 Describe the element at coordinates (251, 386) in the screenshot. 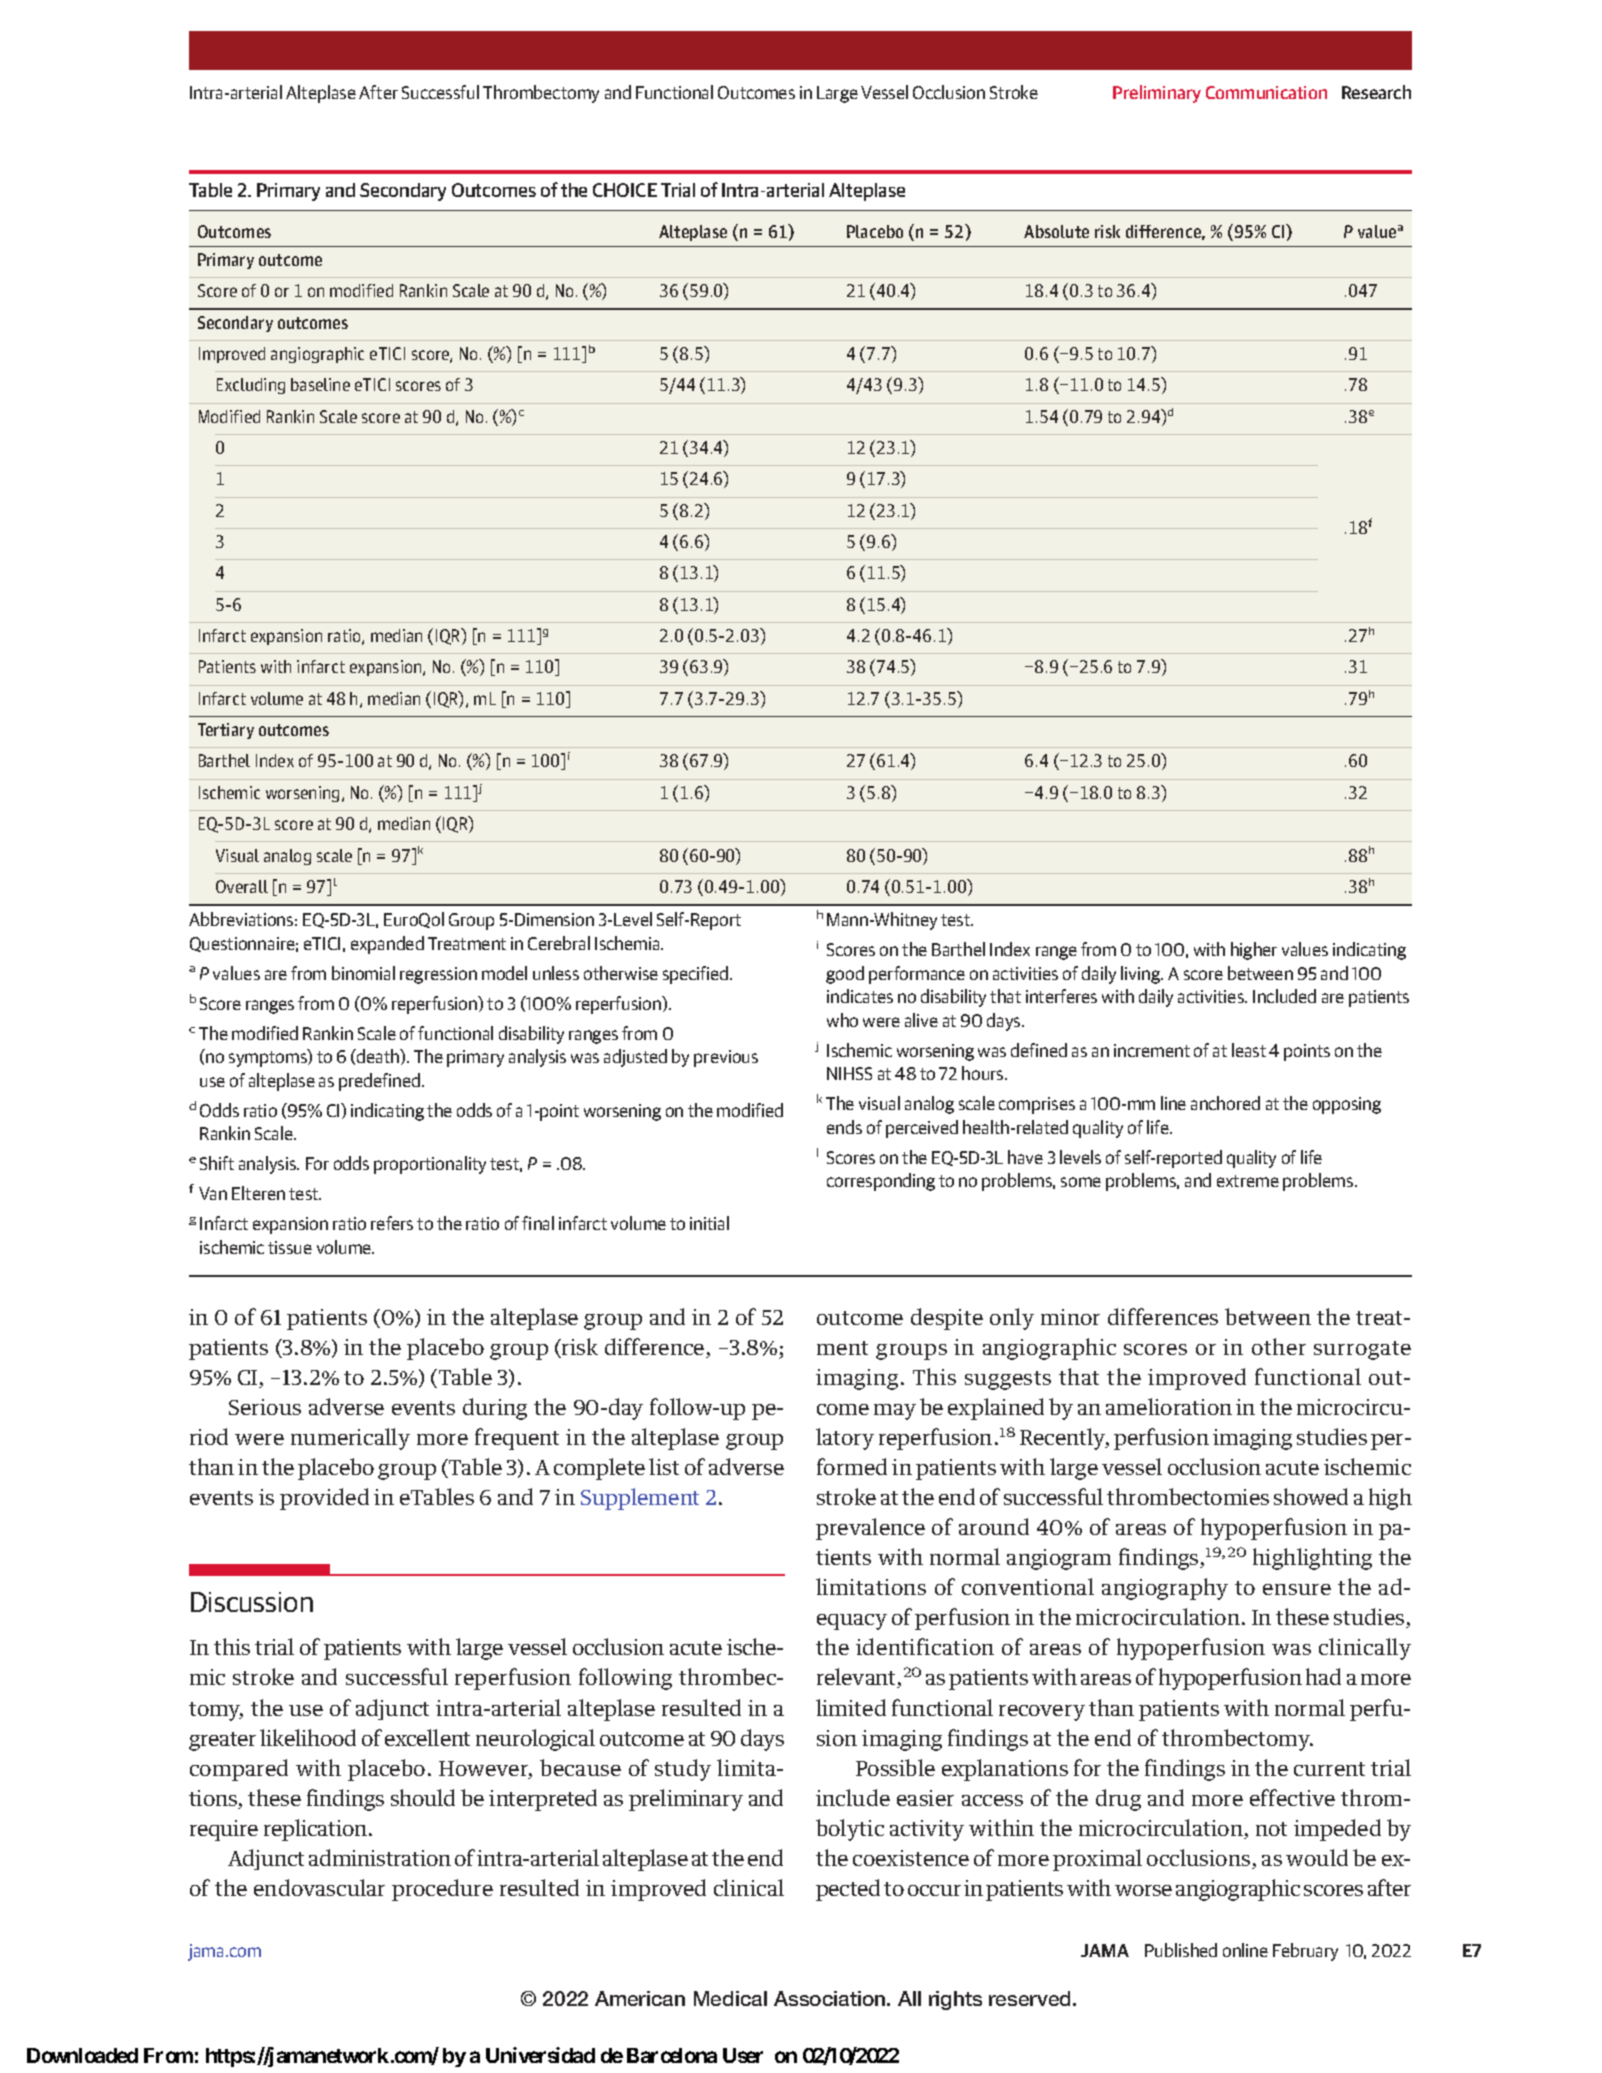

I see `Excluding` at that location.
